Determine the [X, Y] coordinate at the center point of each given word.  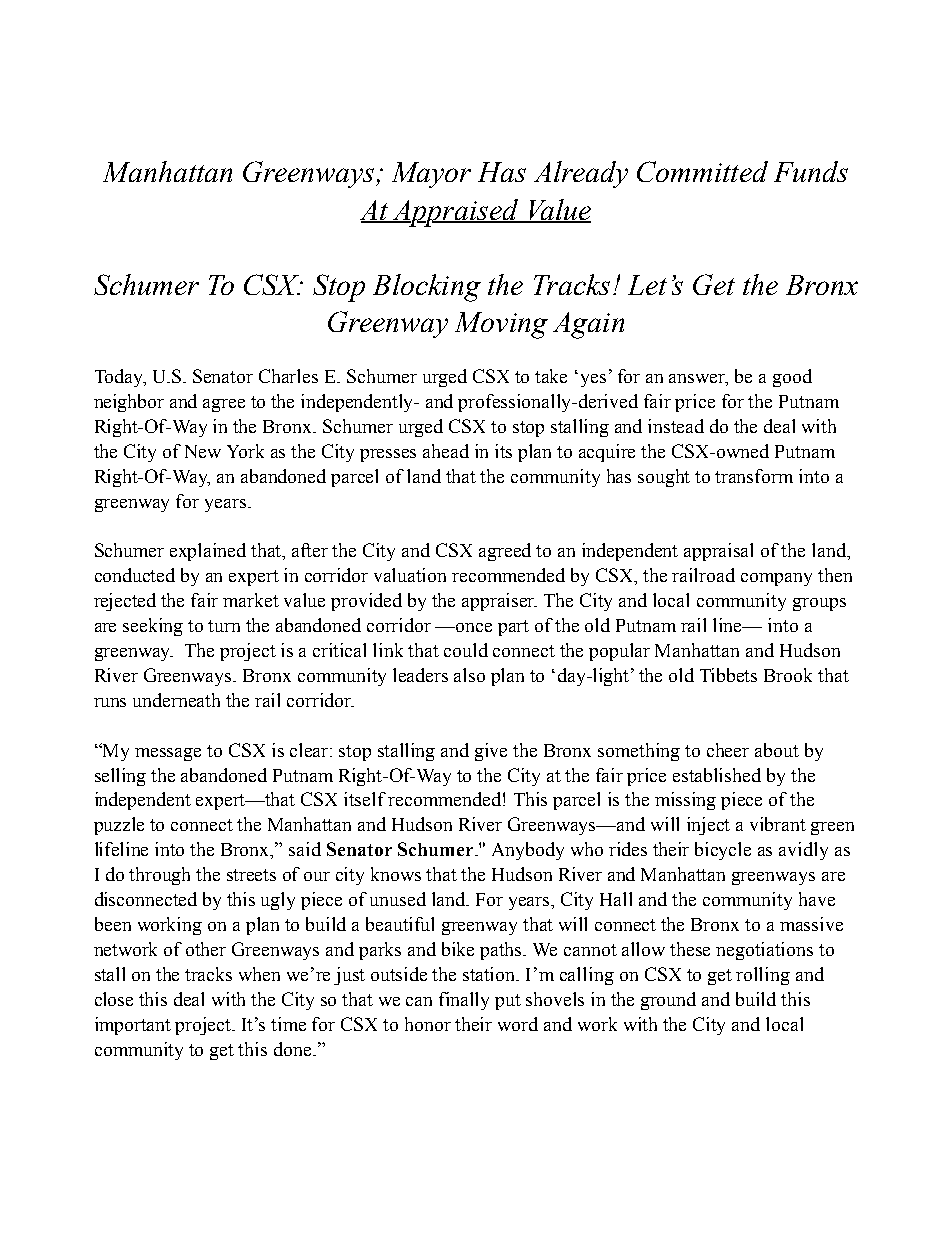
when [259, 974]
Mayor [431, 175]
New [203, 451]
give [491, 752]
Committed [702, 171]
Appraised [456, 213]
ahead [446, 451]
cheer [728, 750]
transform [754, 476]
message [168, 754]
